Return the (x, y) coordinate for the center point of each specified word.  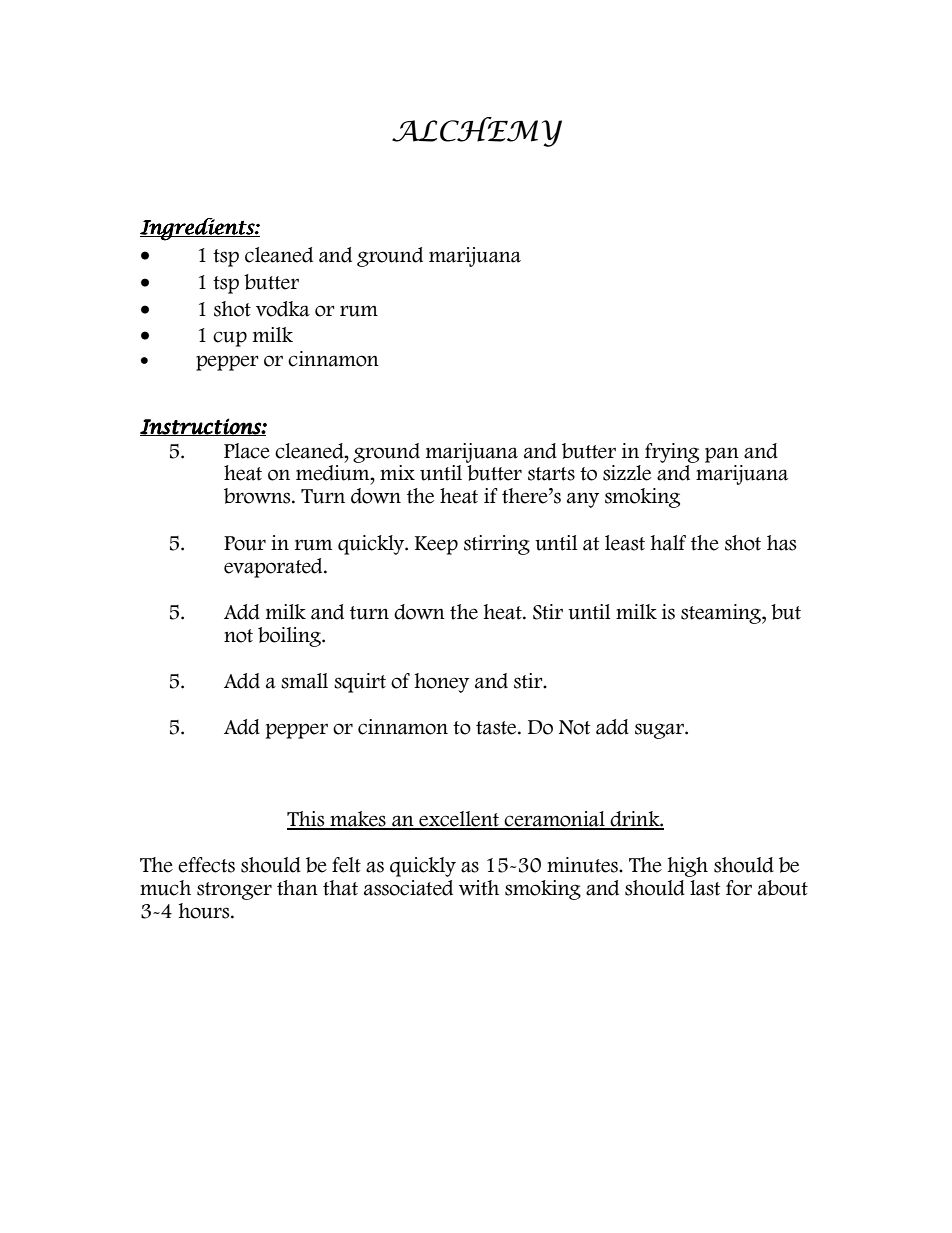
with (479, 888)
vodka (283, 309)
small (304, 681)
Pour (245, 543)
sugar (660, 731)
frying (672, 453)
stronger (234, 891)
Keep (436, 545)
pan (722, 455)
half (668, 543)
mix (397, 472)
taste (497, 728)
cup (230, 339)
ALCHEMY (477, 132)
